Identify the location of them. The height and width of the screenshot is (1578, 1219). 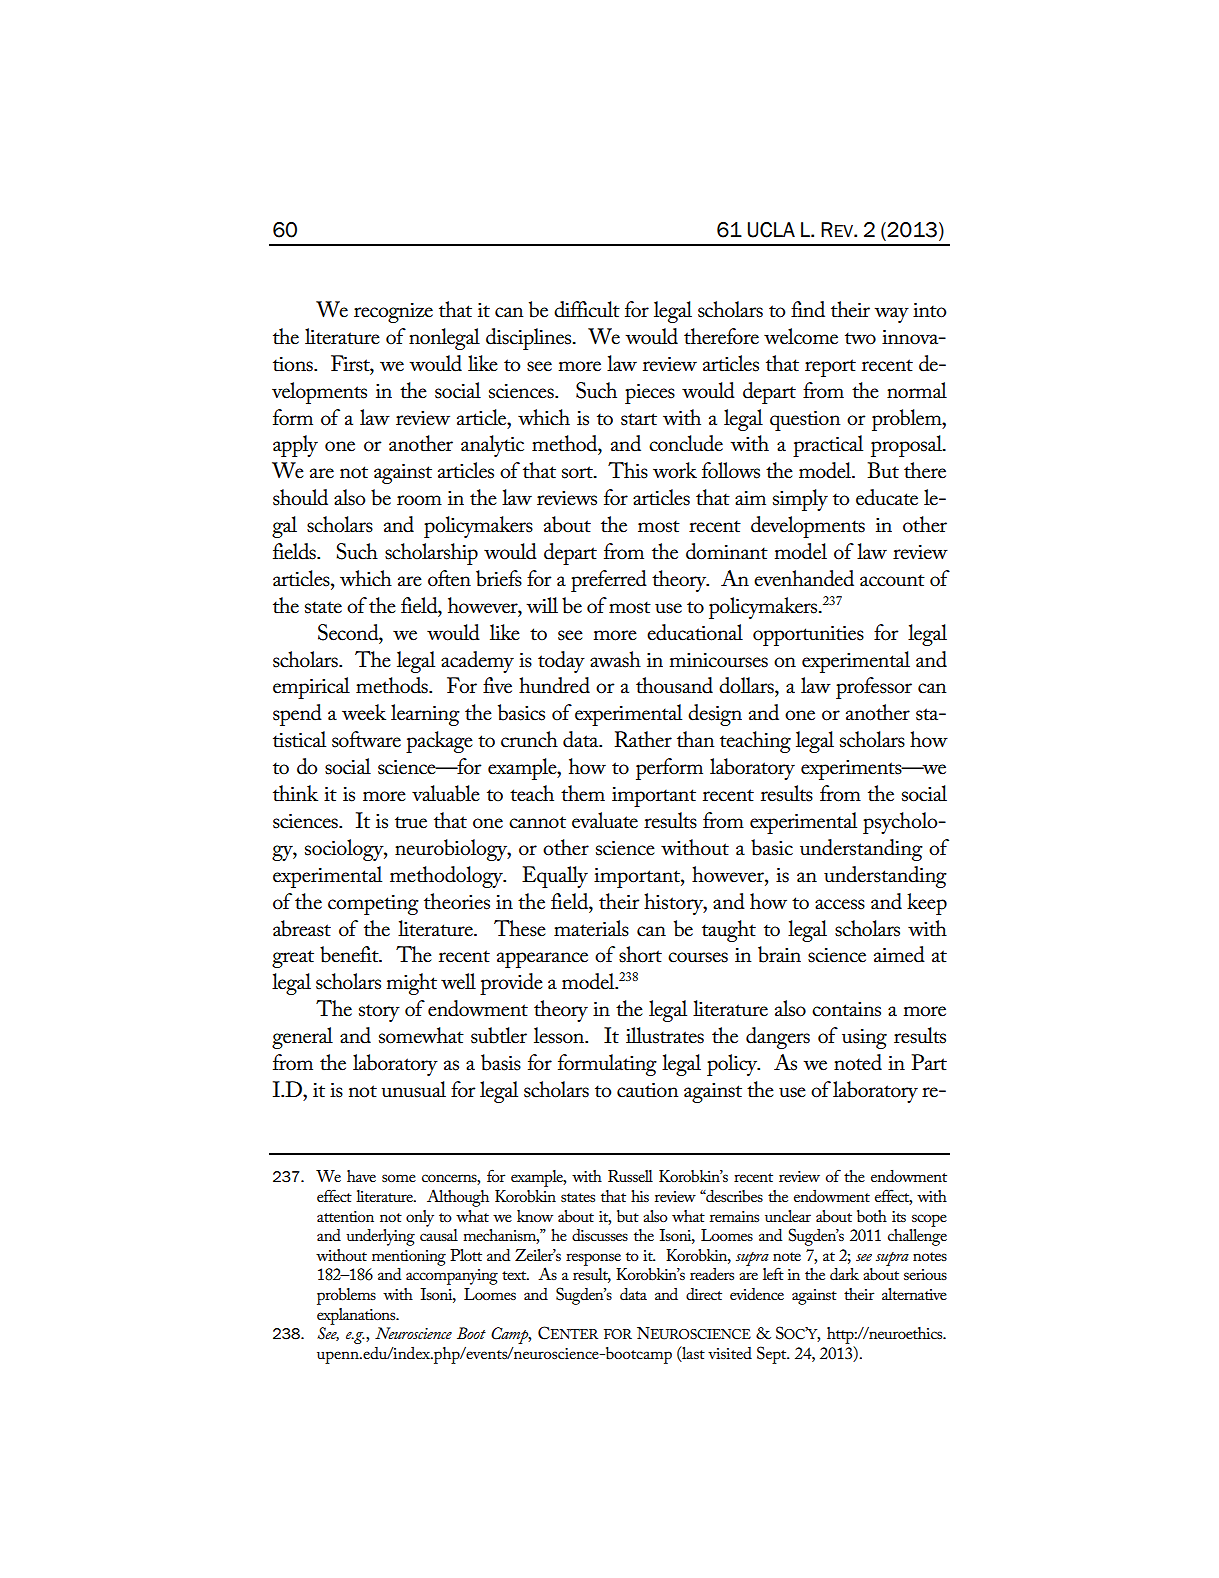
(583, 793).
